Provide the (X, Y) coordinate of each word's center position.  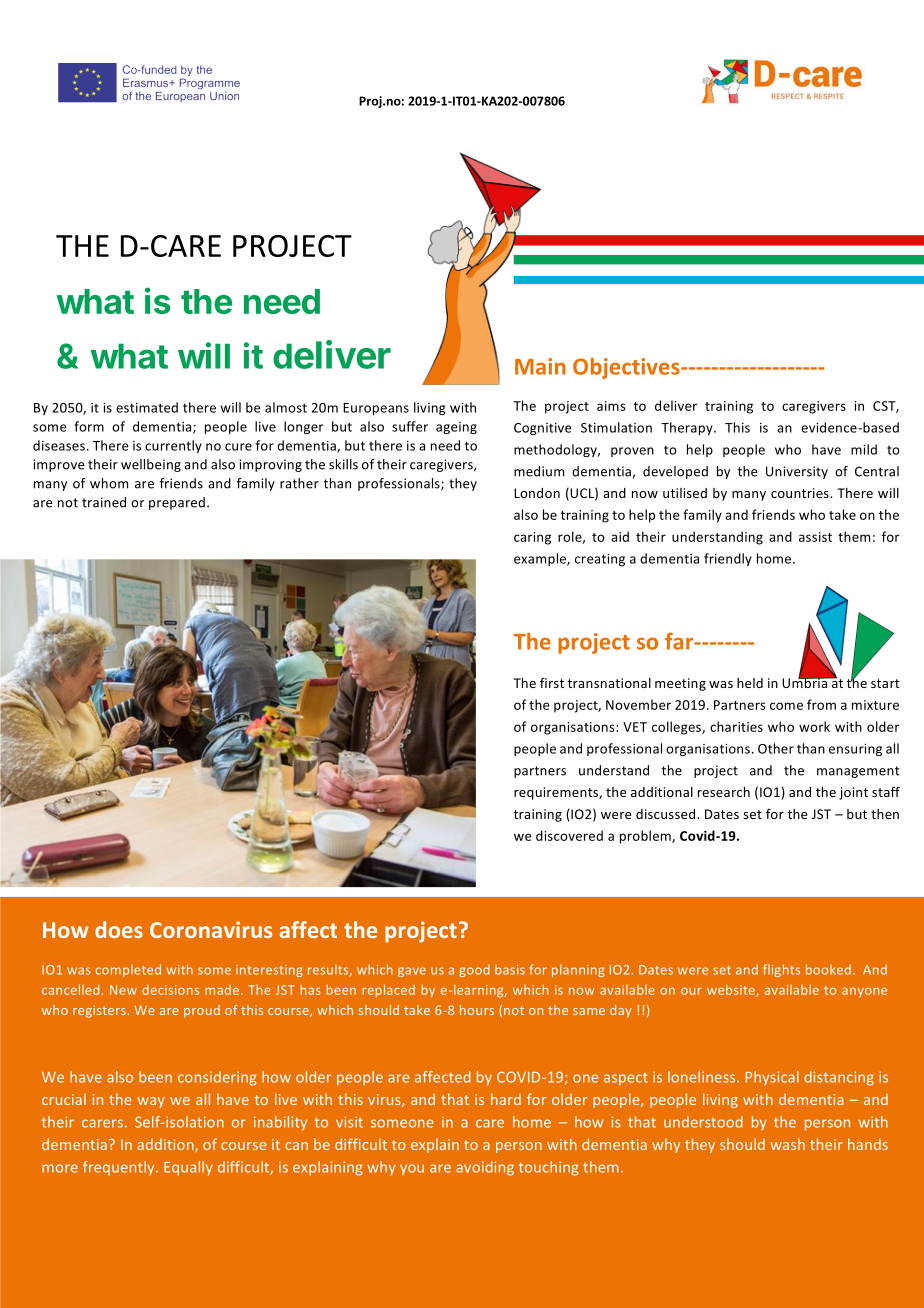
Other (776, 748)
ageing (456, 428)
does (119, 929)
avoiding (485, 1168)
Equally (188, 1168)
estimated (147, 407)
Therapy (688, 428)
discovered (569, 835)
